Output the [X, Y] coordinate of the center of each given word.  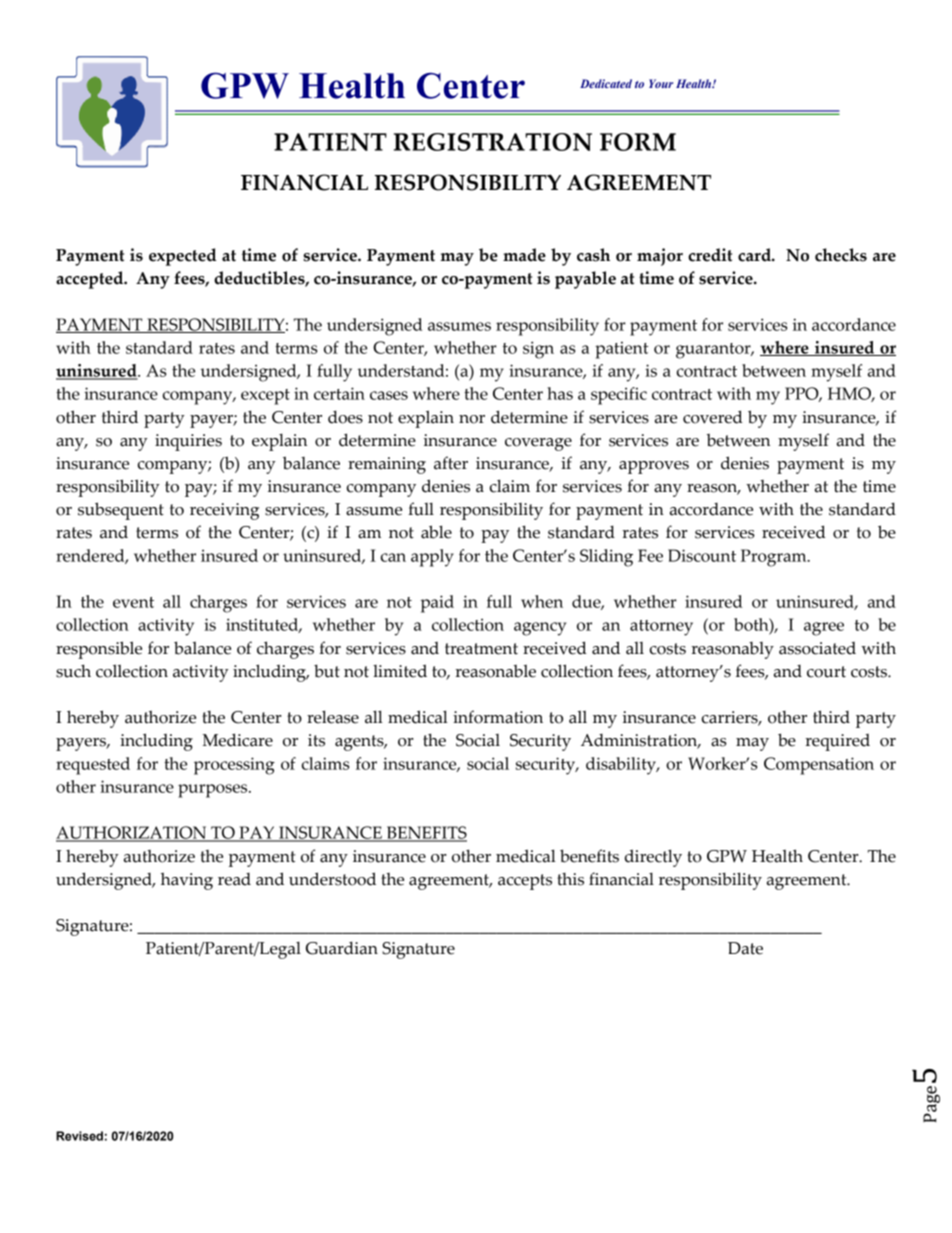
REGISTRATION [493, 142]
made [524, 255]
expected [182, 257]
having [187, 881]
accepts [525, 882]
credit [710, 255]
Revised [79, 1136]
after [451, 463]
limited [400, 671]
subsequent [121, 511]
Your [661, 83]
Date [745, 948]
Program [775, 558]
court [826, 672]
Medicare [237, 740]
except [265, 397]
